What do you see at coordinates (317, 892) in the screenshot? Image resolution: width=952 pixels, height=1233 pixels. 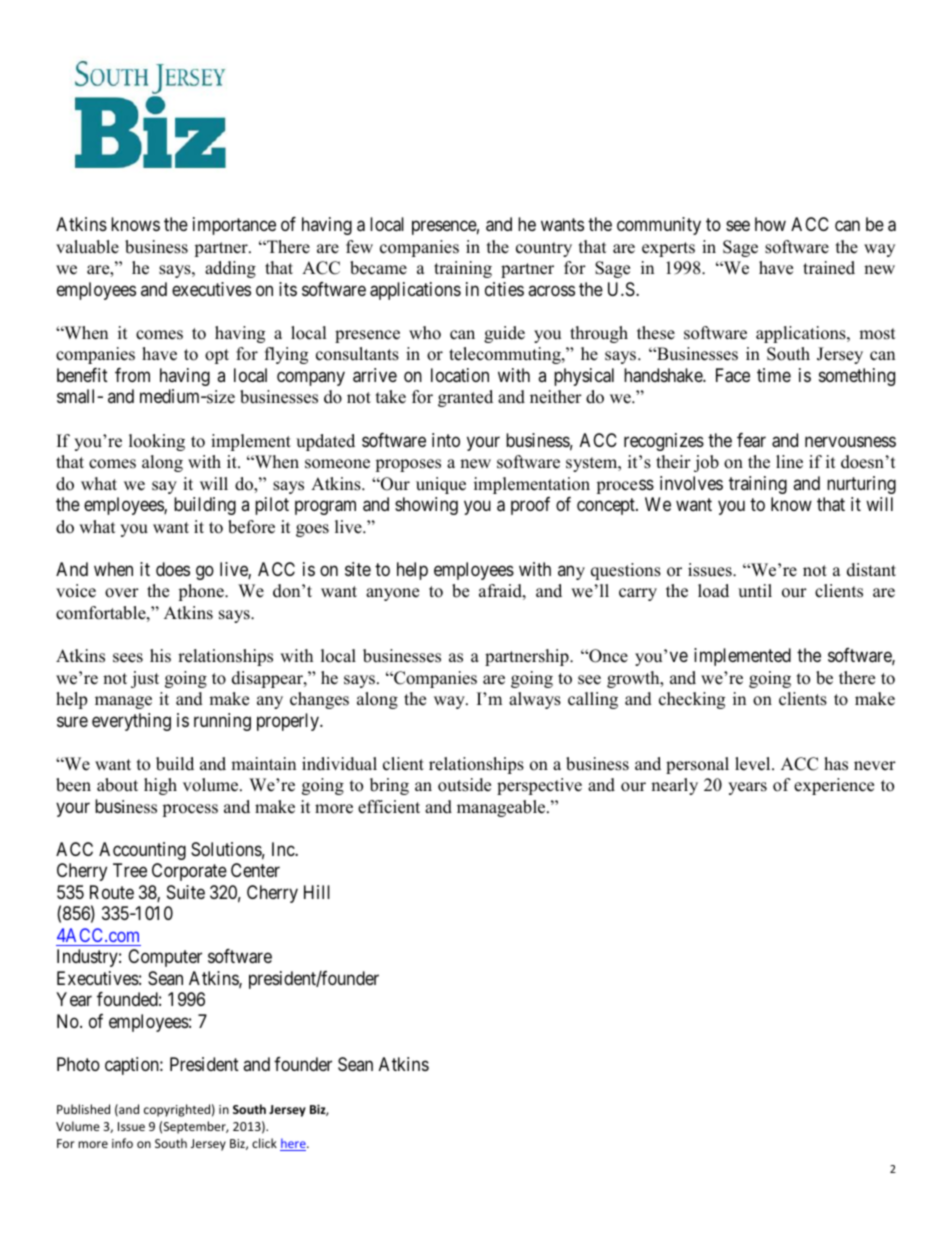 I see `Hill` at bounding box center [317, 892].
